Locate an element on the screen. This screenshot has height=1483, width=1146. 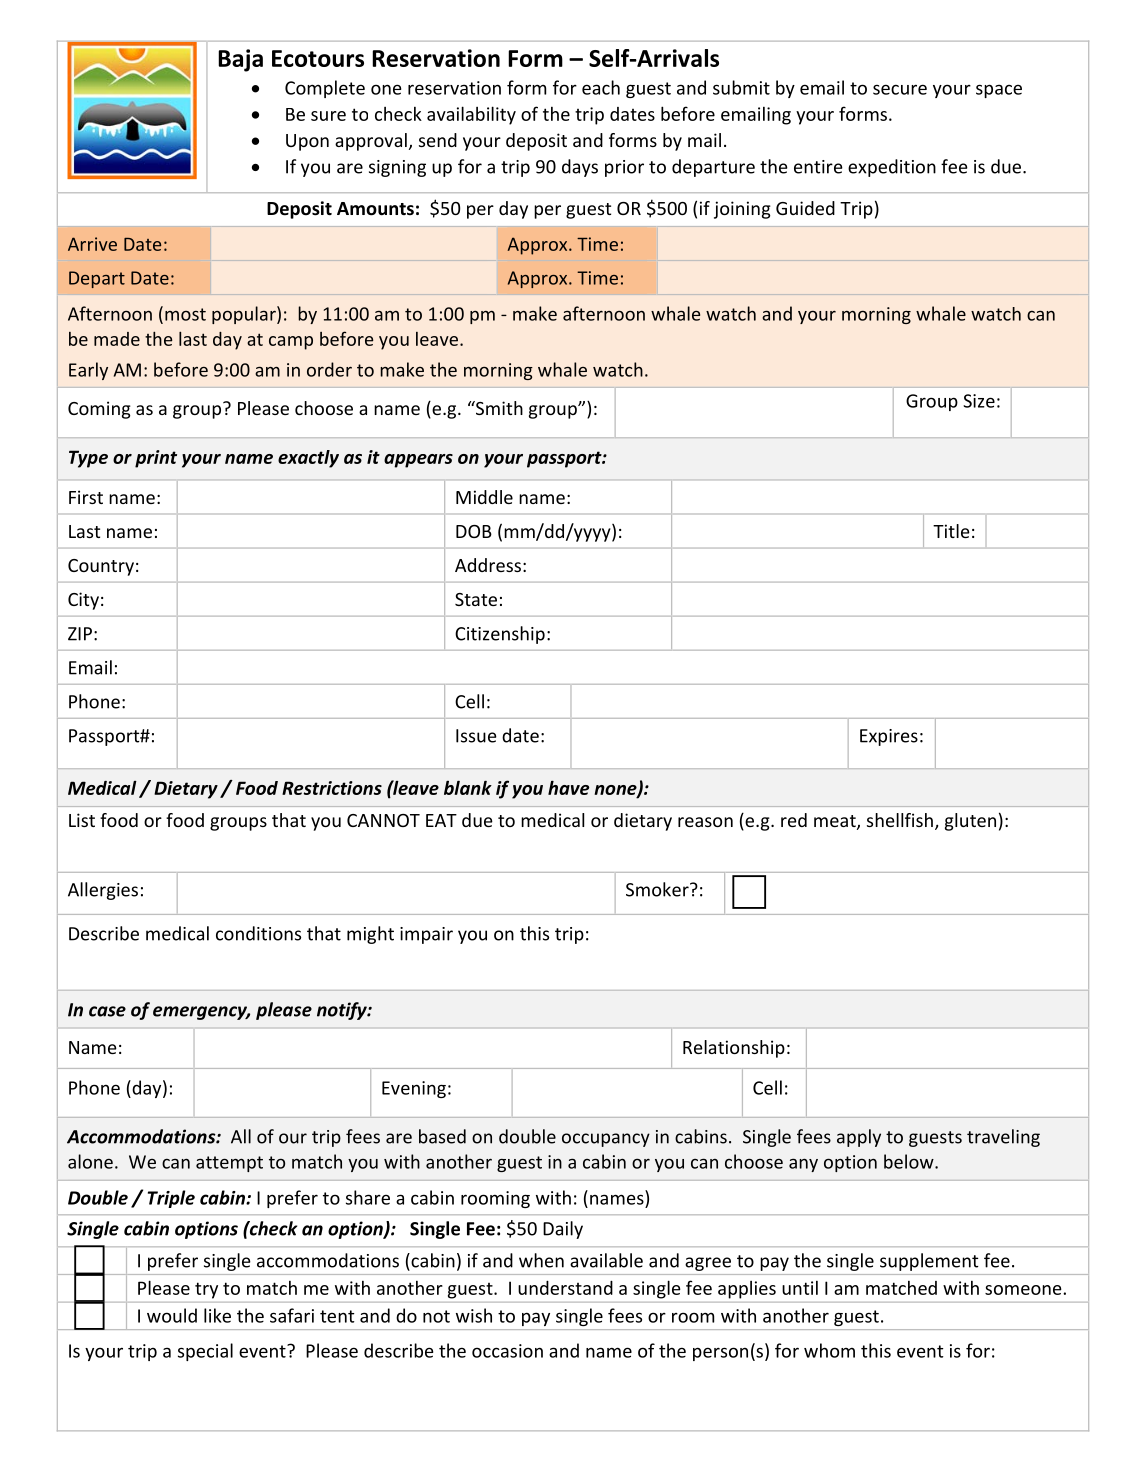
have is located at coordinates (568, 787).
